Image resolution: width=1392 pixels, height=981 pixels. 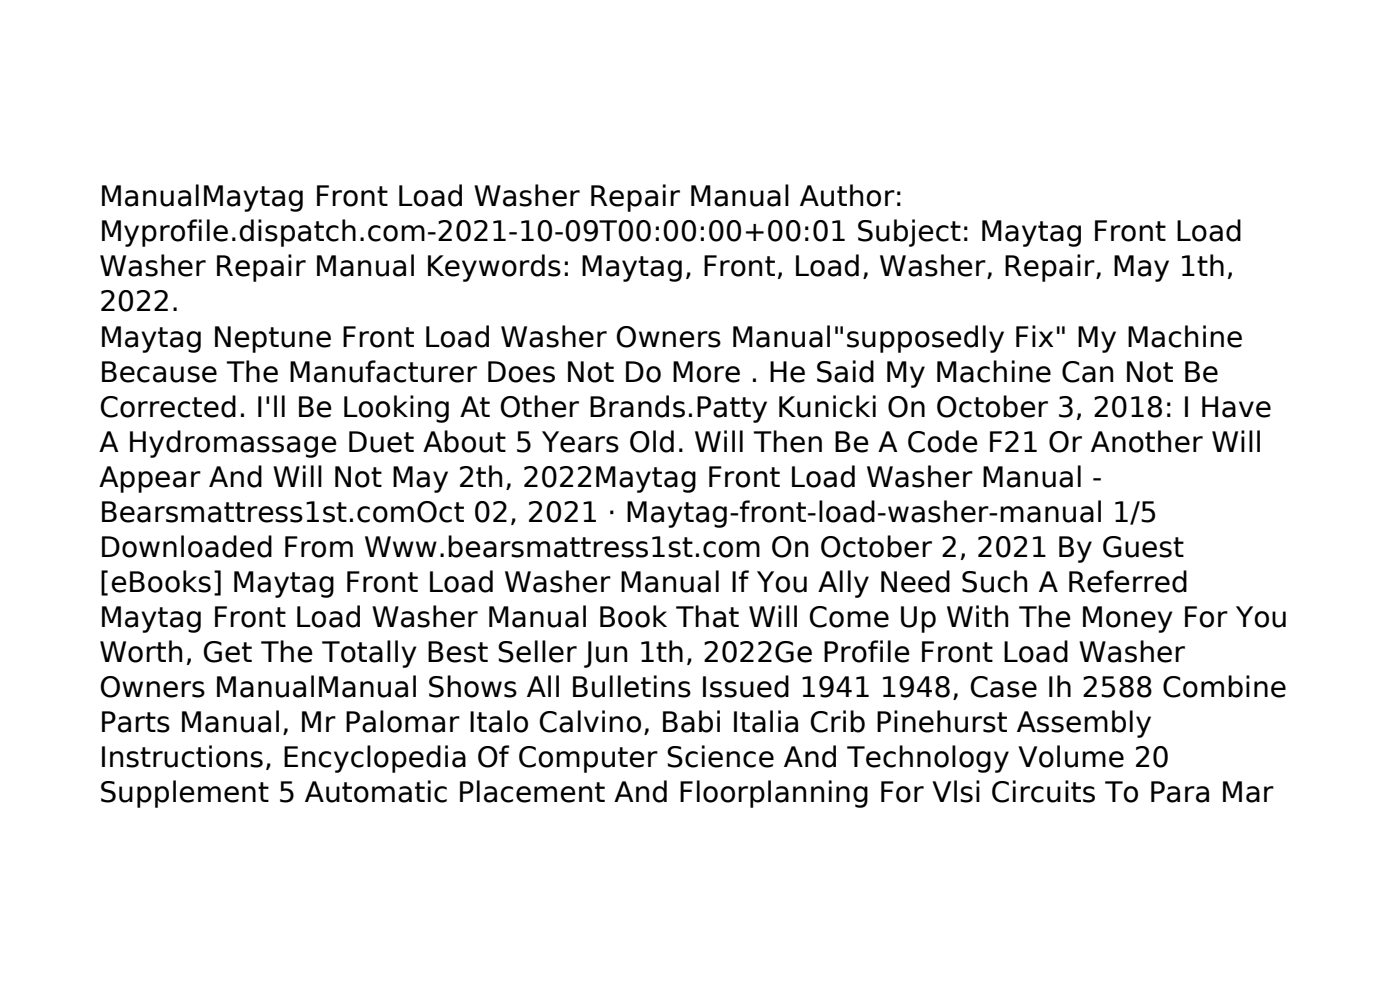 What do you see at coordinates (1128, 581) in the page?
I see `Referred` at bounding box center [1128, 581].
